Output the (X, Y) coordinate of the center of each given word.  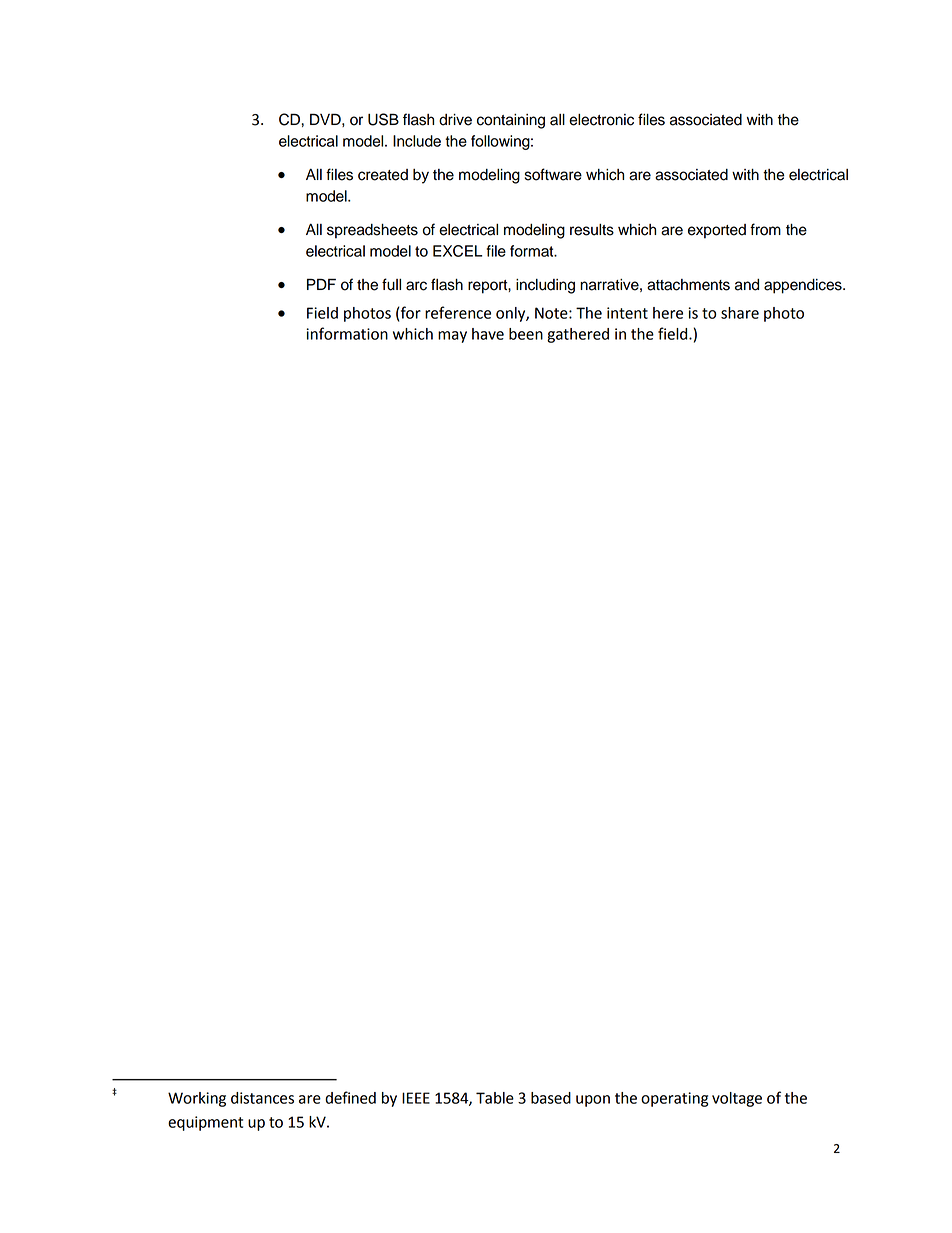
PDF (321, 284)
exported (717, 231)
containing (511, 121)
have (488, 334)
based (551, 1098)
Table (495, 1098)
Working (197, 1099)
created (383, 175)
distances (262, 1098)
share (740, 313)
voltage (737, 1099)
